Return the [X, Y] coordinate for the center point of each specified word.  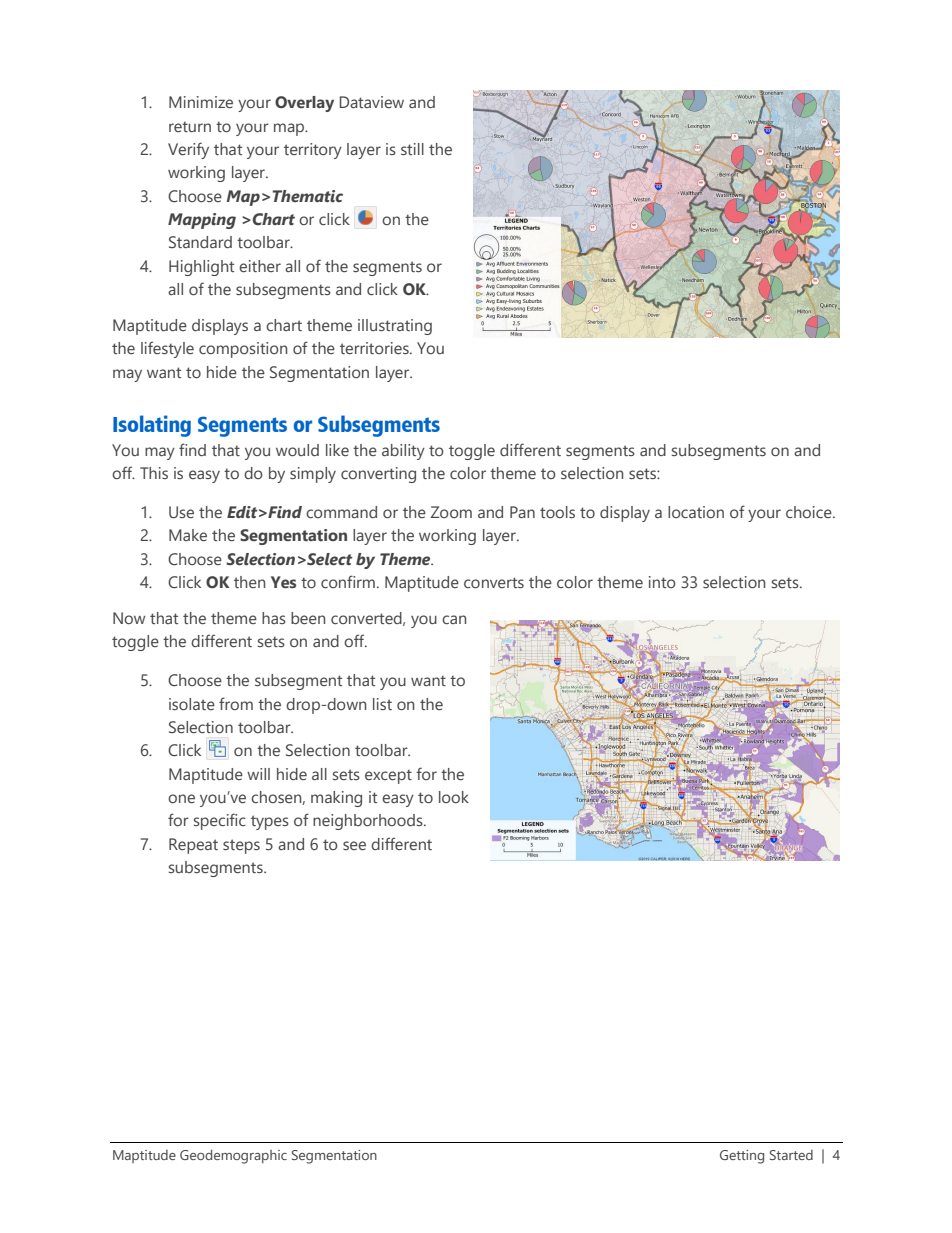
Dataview [372, 102]
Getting [742, 1157]
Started [791, 1155]
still [412, 149]
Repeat [193, 846]
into [662, 582]
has [274, 618]
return [190, 126]
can [454, 619]
